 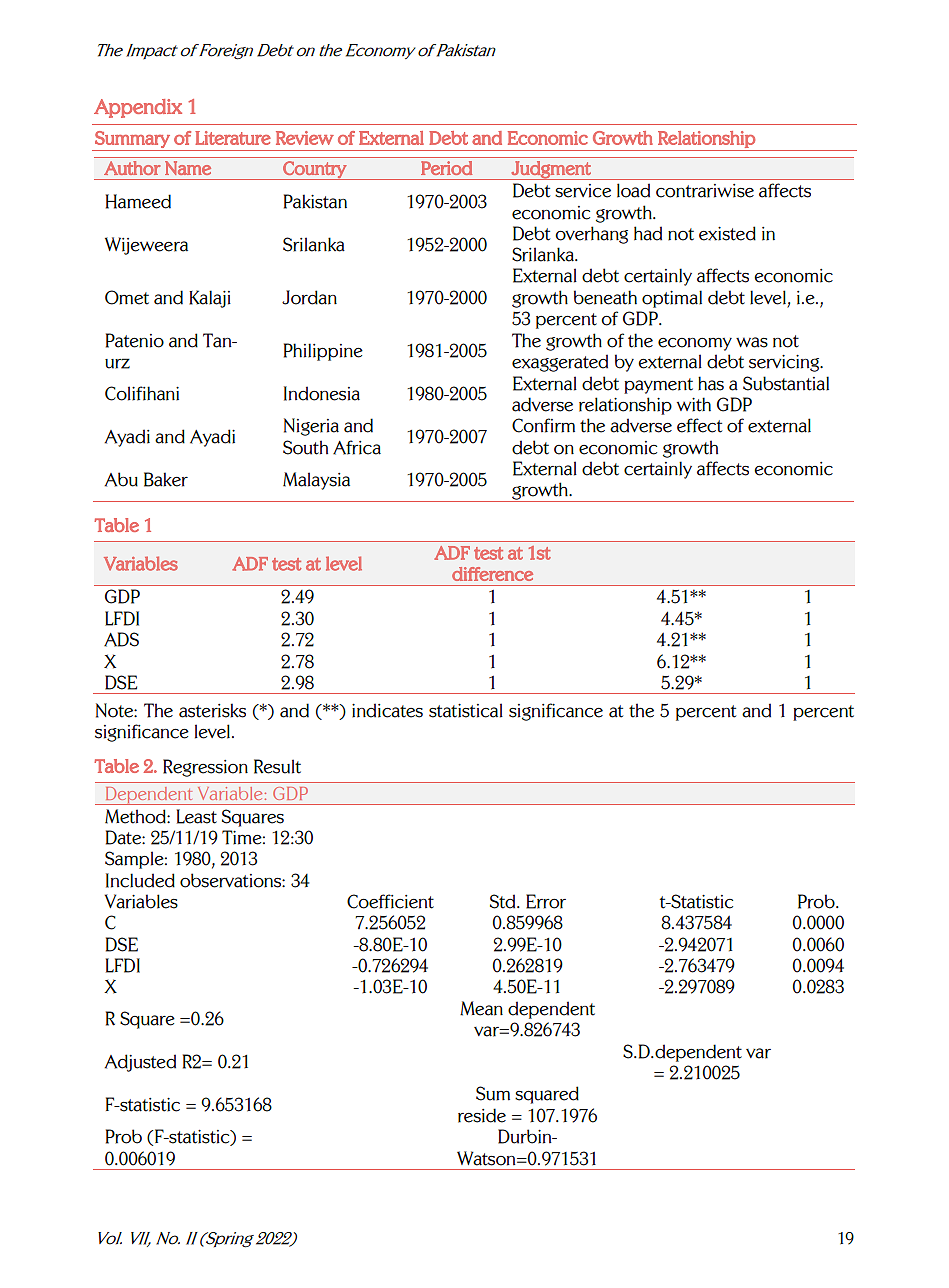 What do you see at coordinates (482, 1115) in the screenshot?
I see `reside` at bounding box center [482, 1115].
